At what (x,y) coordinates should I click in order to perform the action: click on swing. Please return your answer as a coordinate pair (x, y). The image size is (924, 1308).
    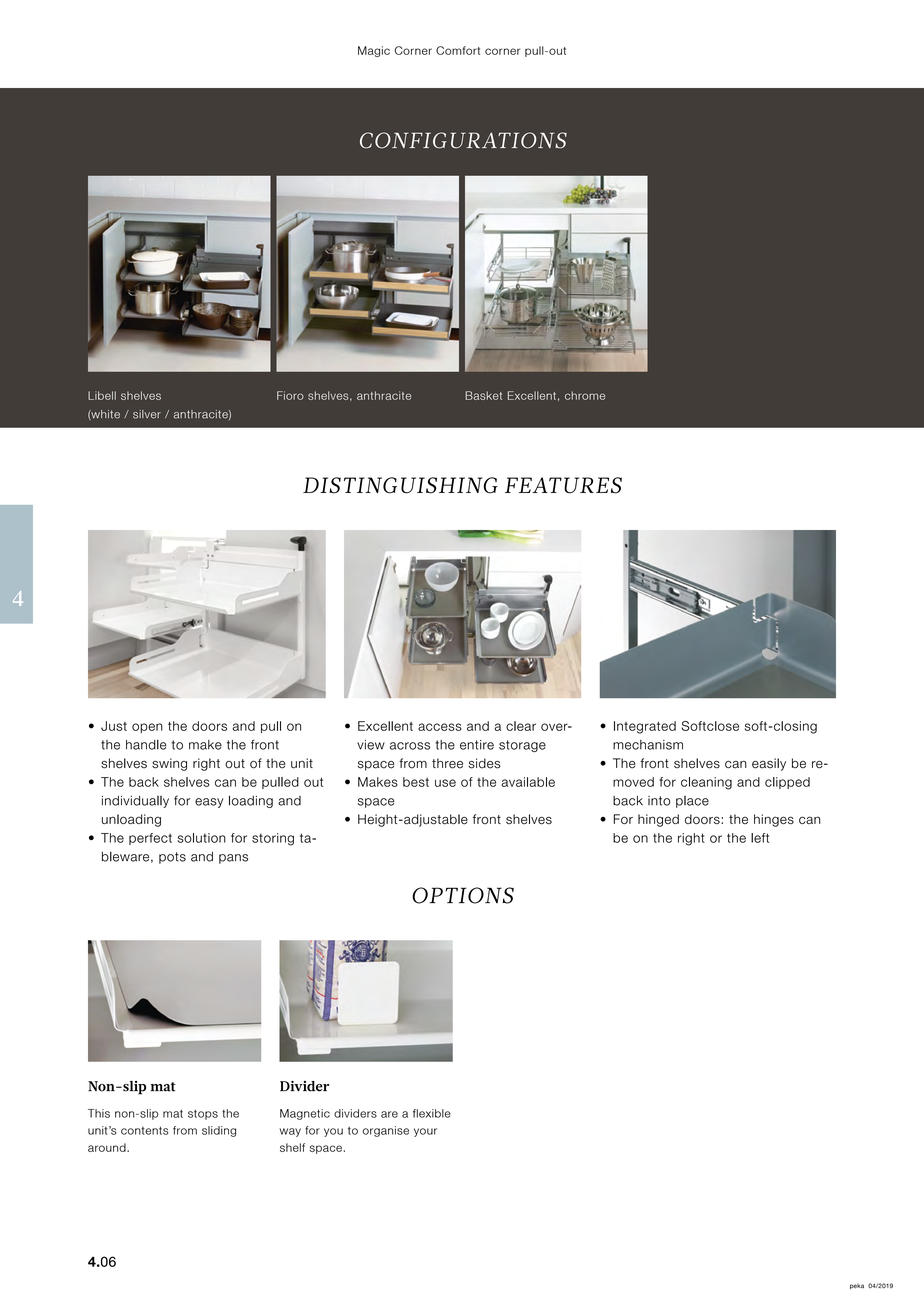
    Looking at the image, I should click on (169, 764).
